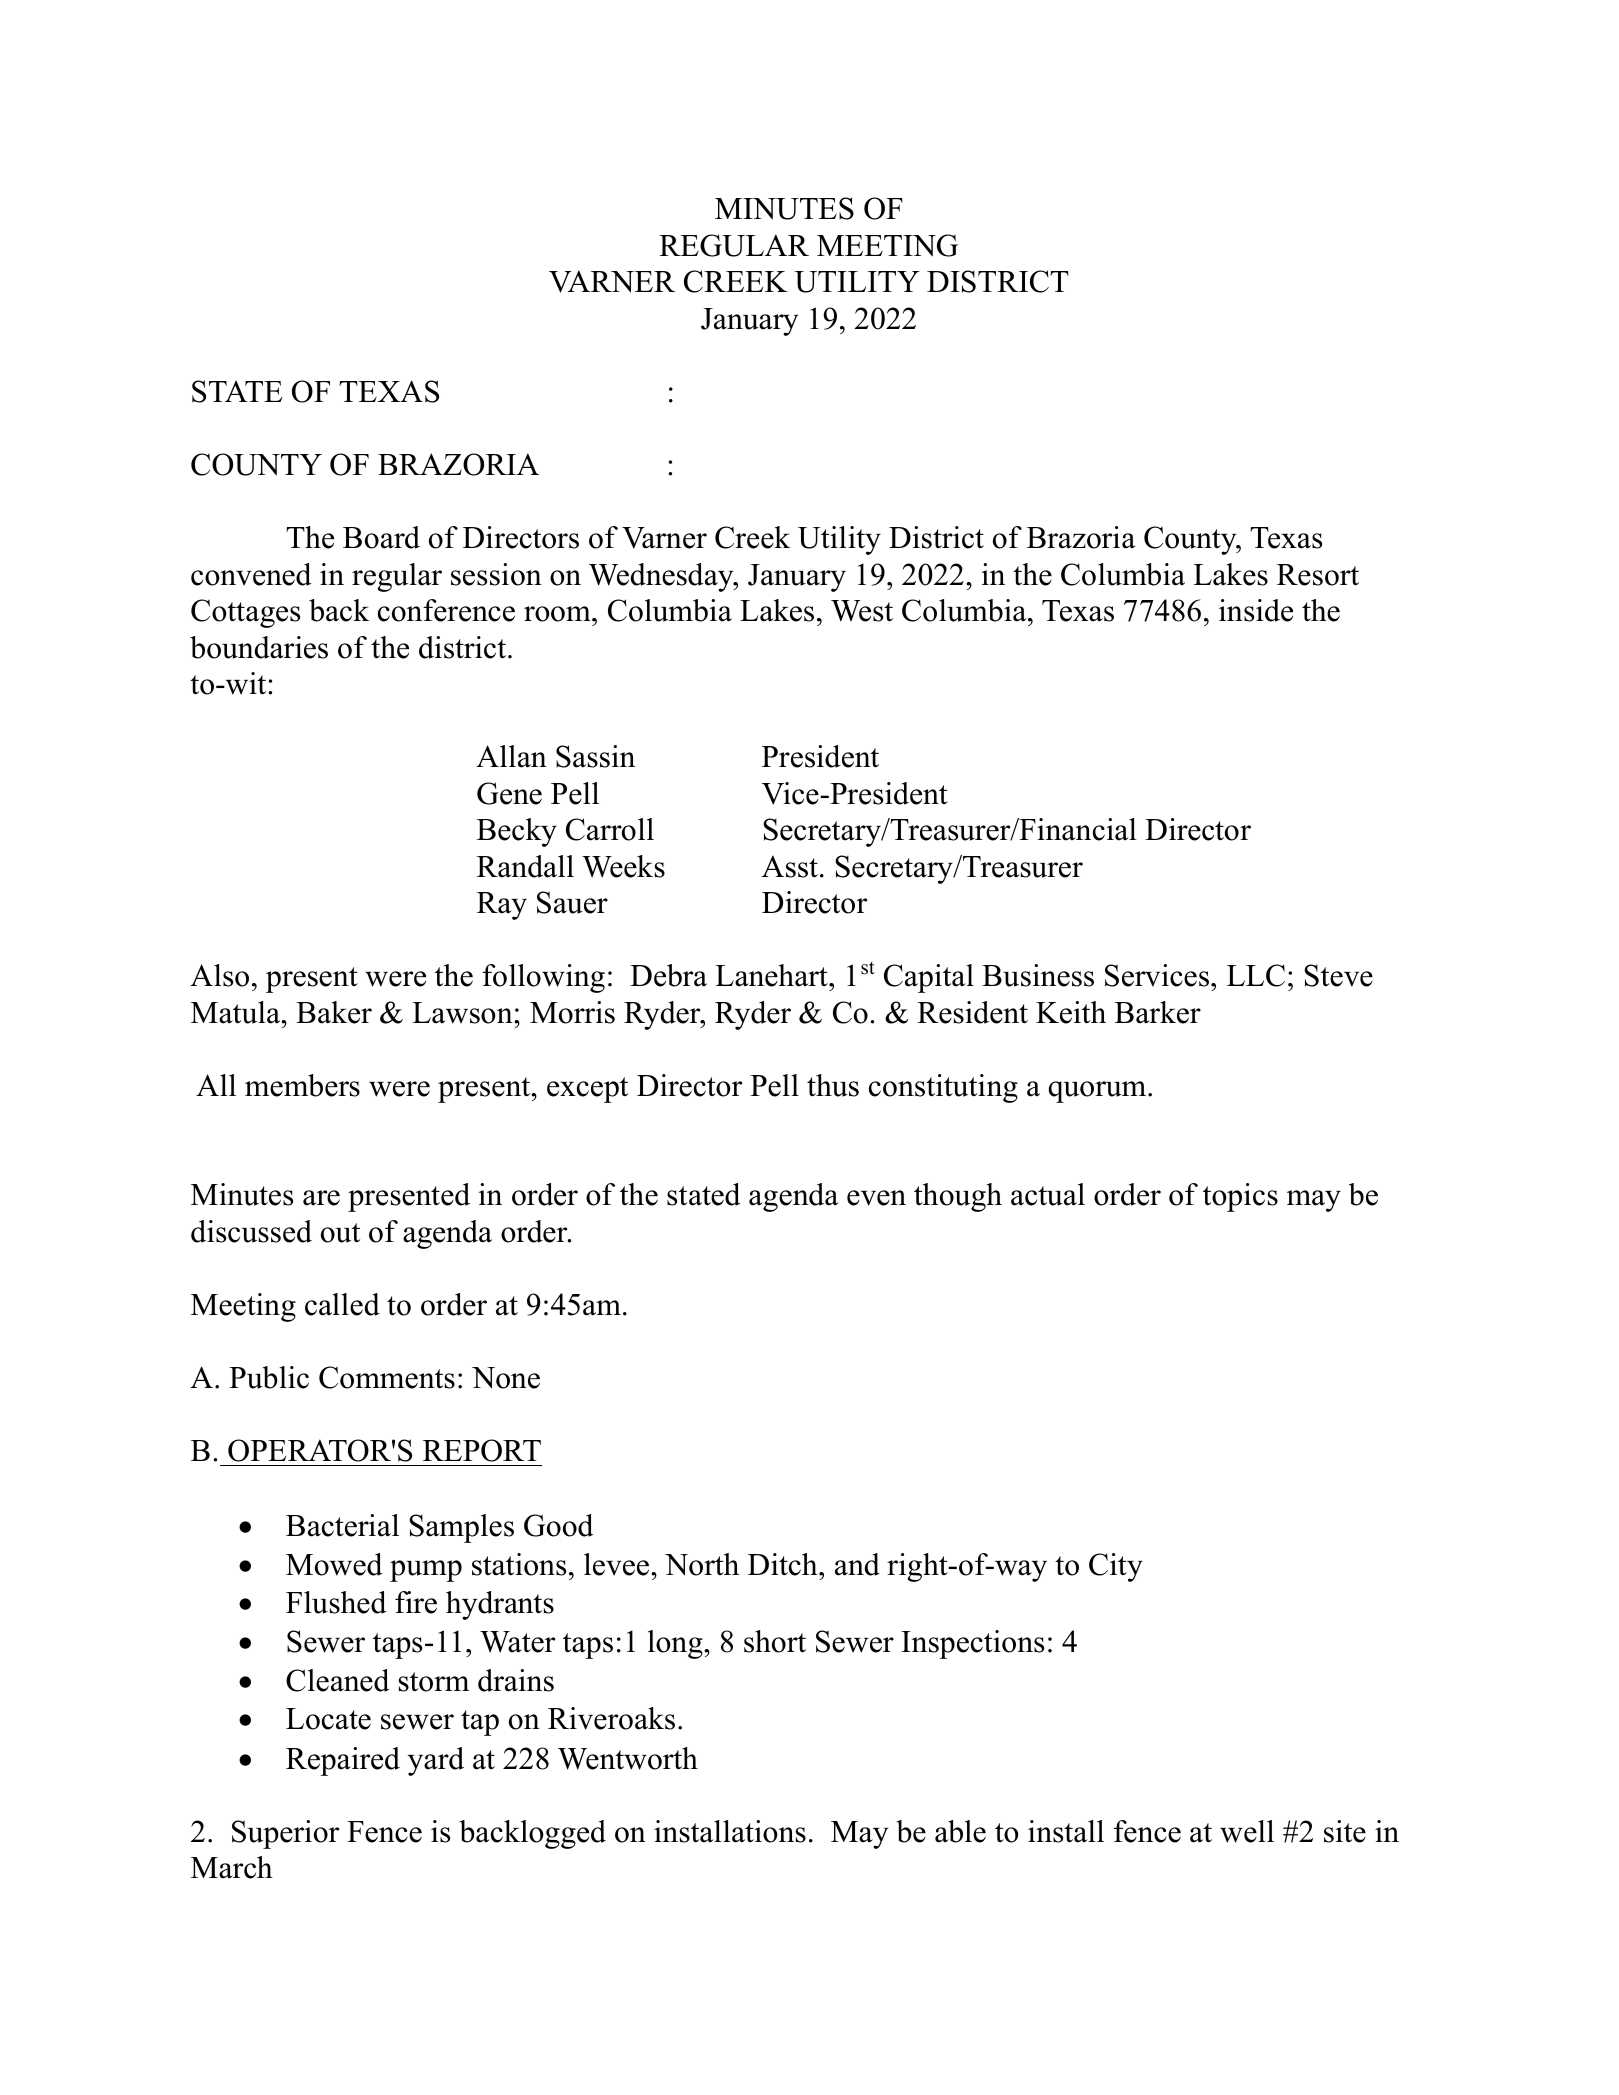  Describe the element at coordinates (1256, 610) in the document. I see `inside` at that location.
